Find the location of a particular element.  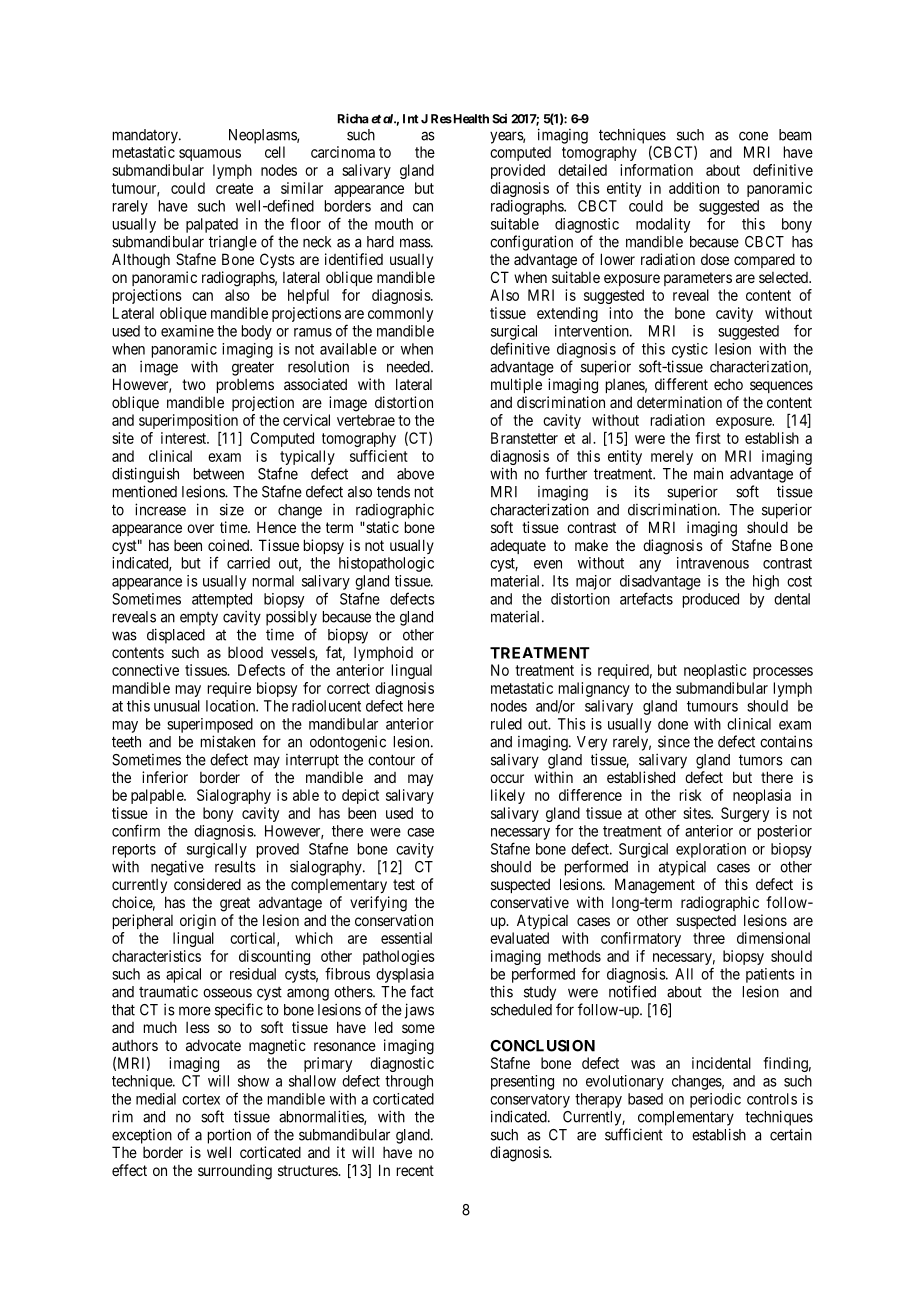

between is located at coordinates (219, 474).
